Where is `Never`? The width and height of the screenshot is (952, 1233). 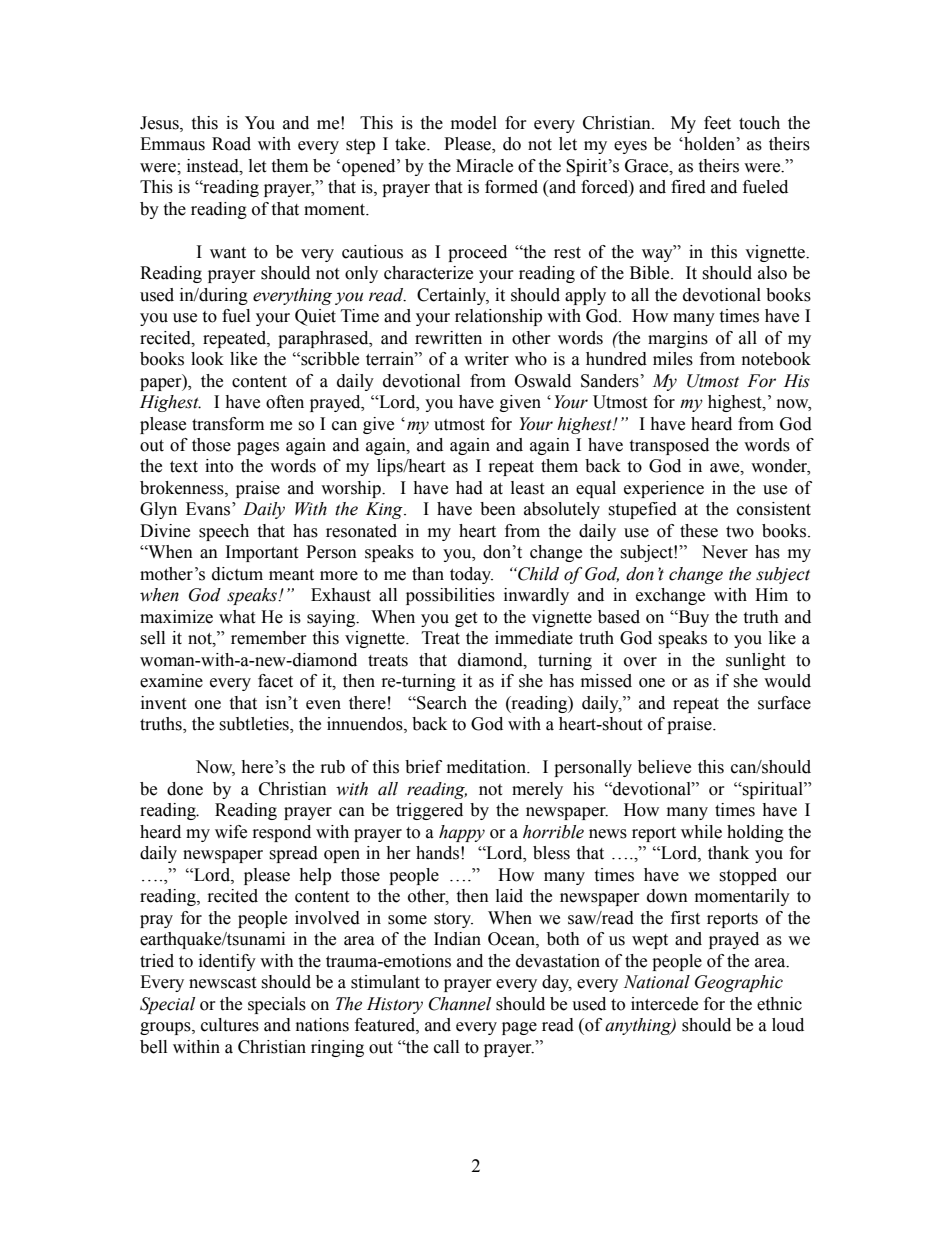
Never is located at coordinates (725, 552).
